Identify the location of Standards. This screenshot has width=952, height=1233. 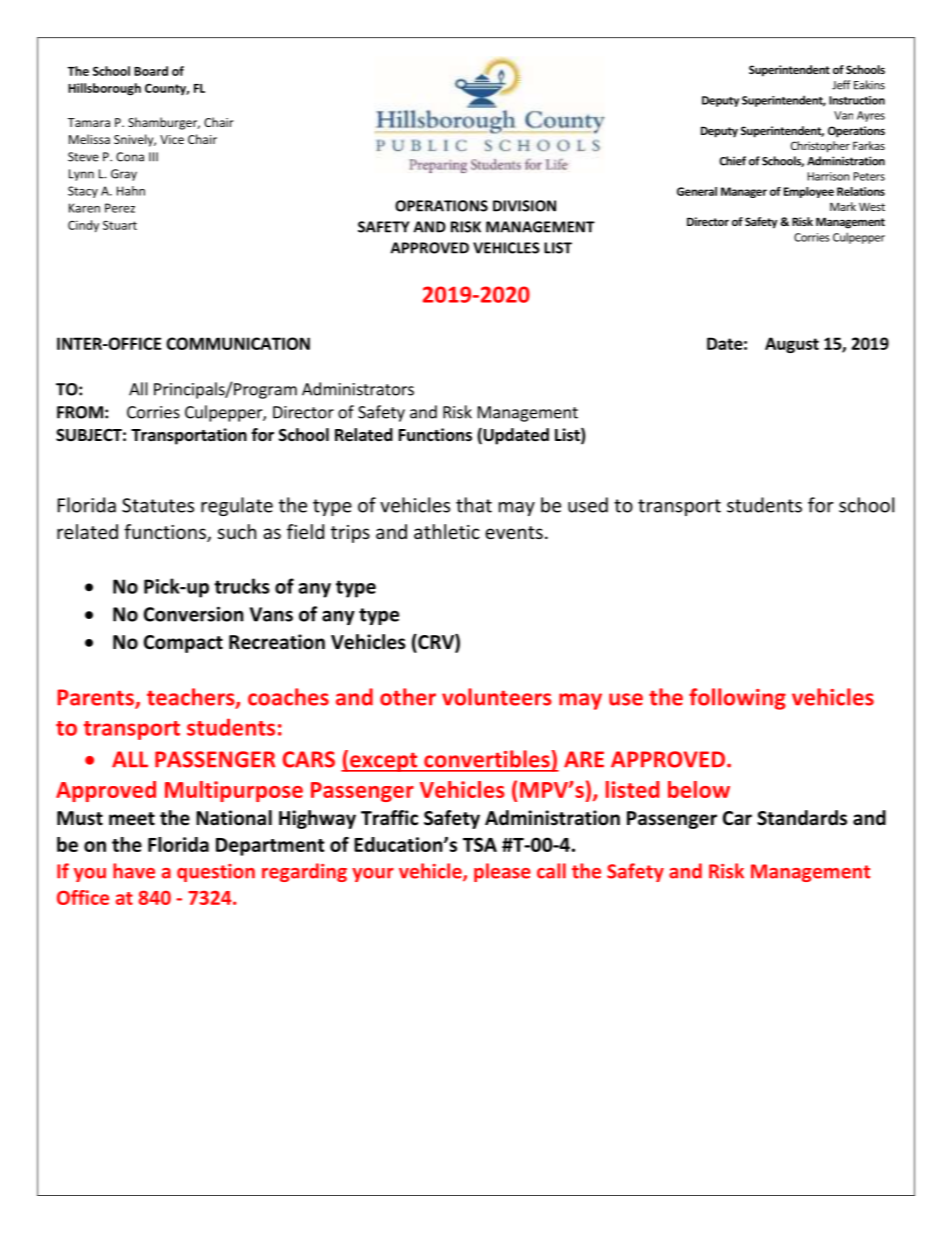
(802, 818).
